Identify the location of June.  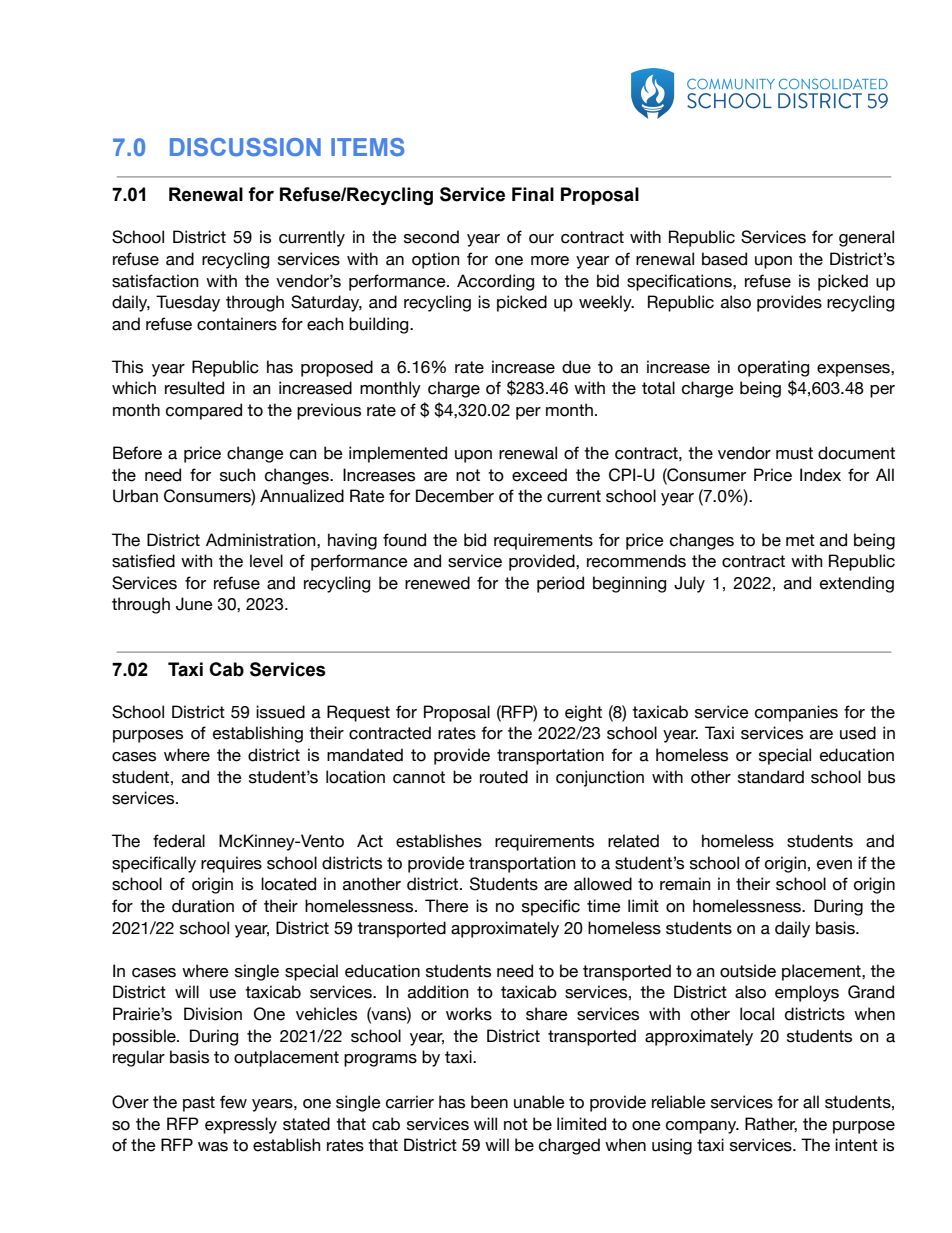
(194, 604).
